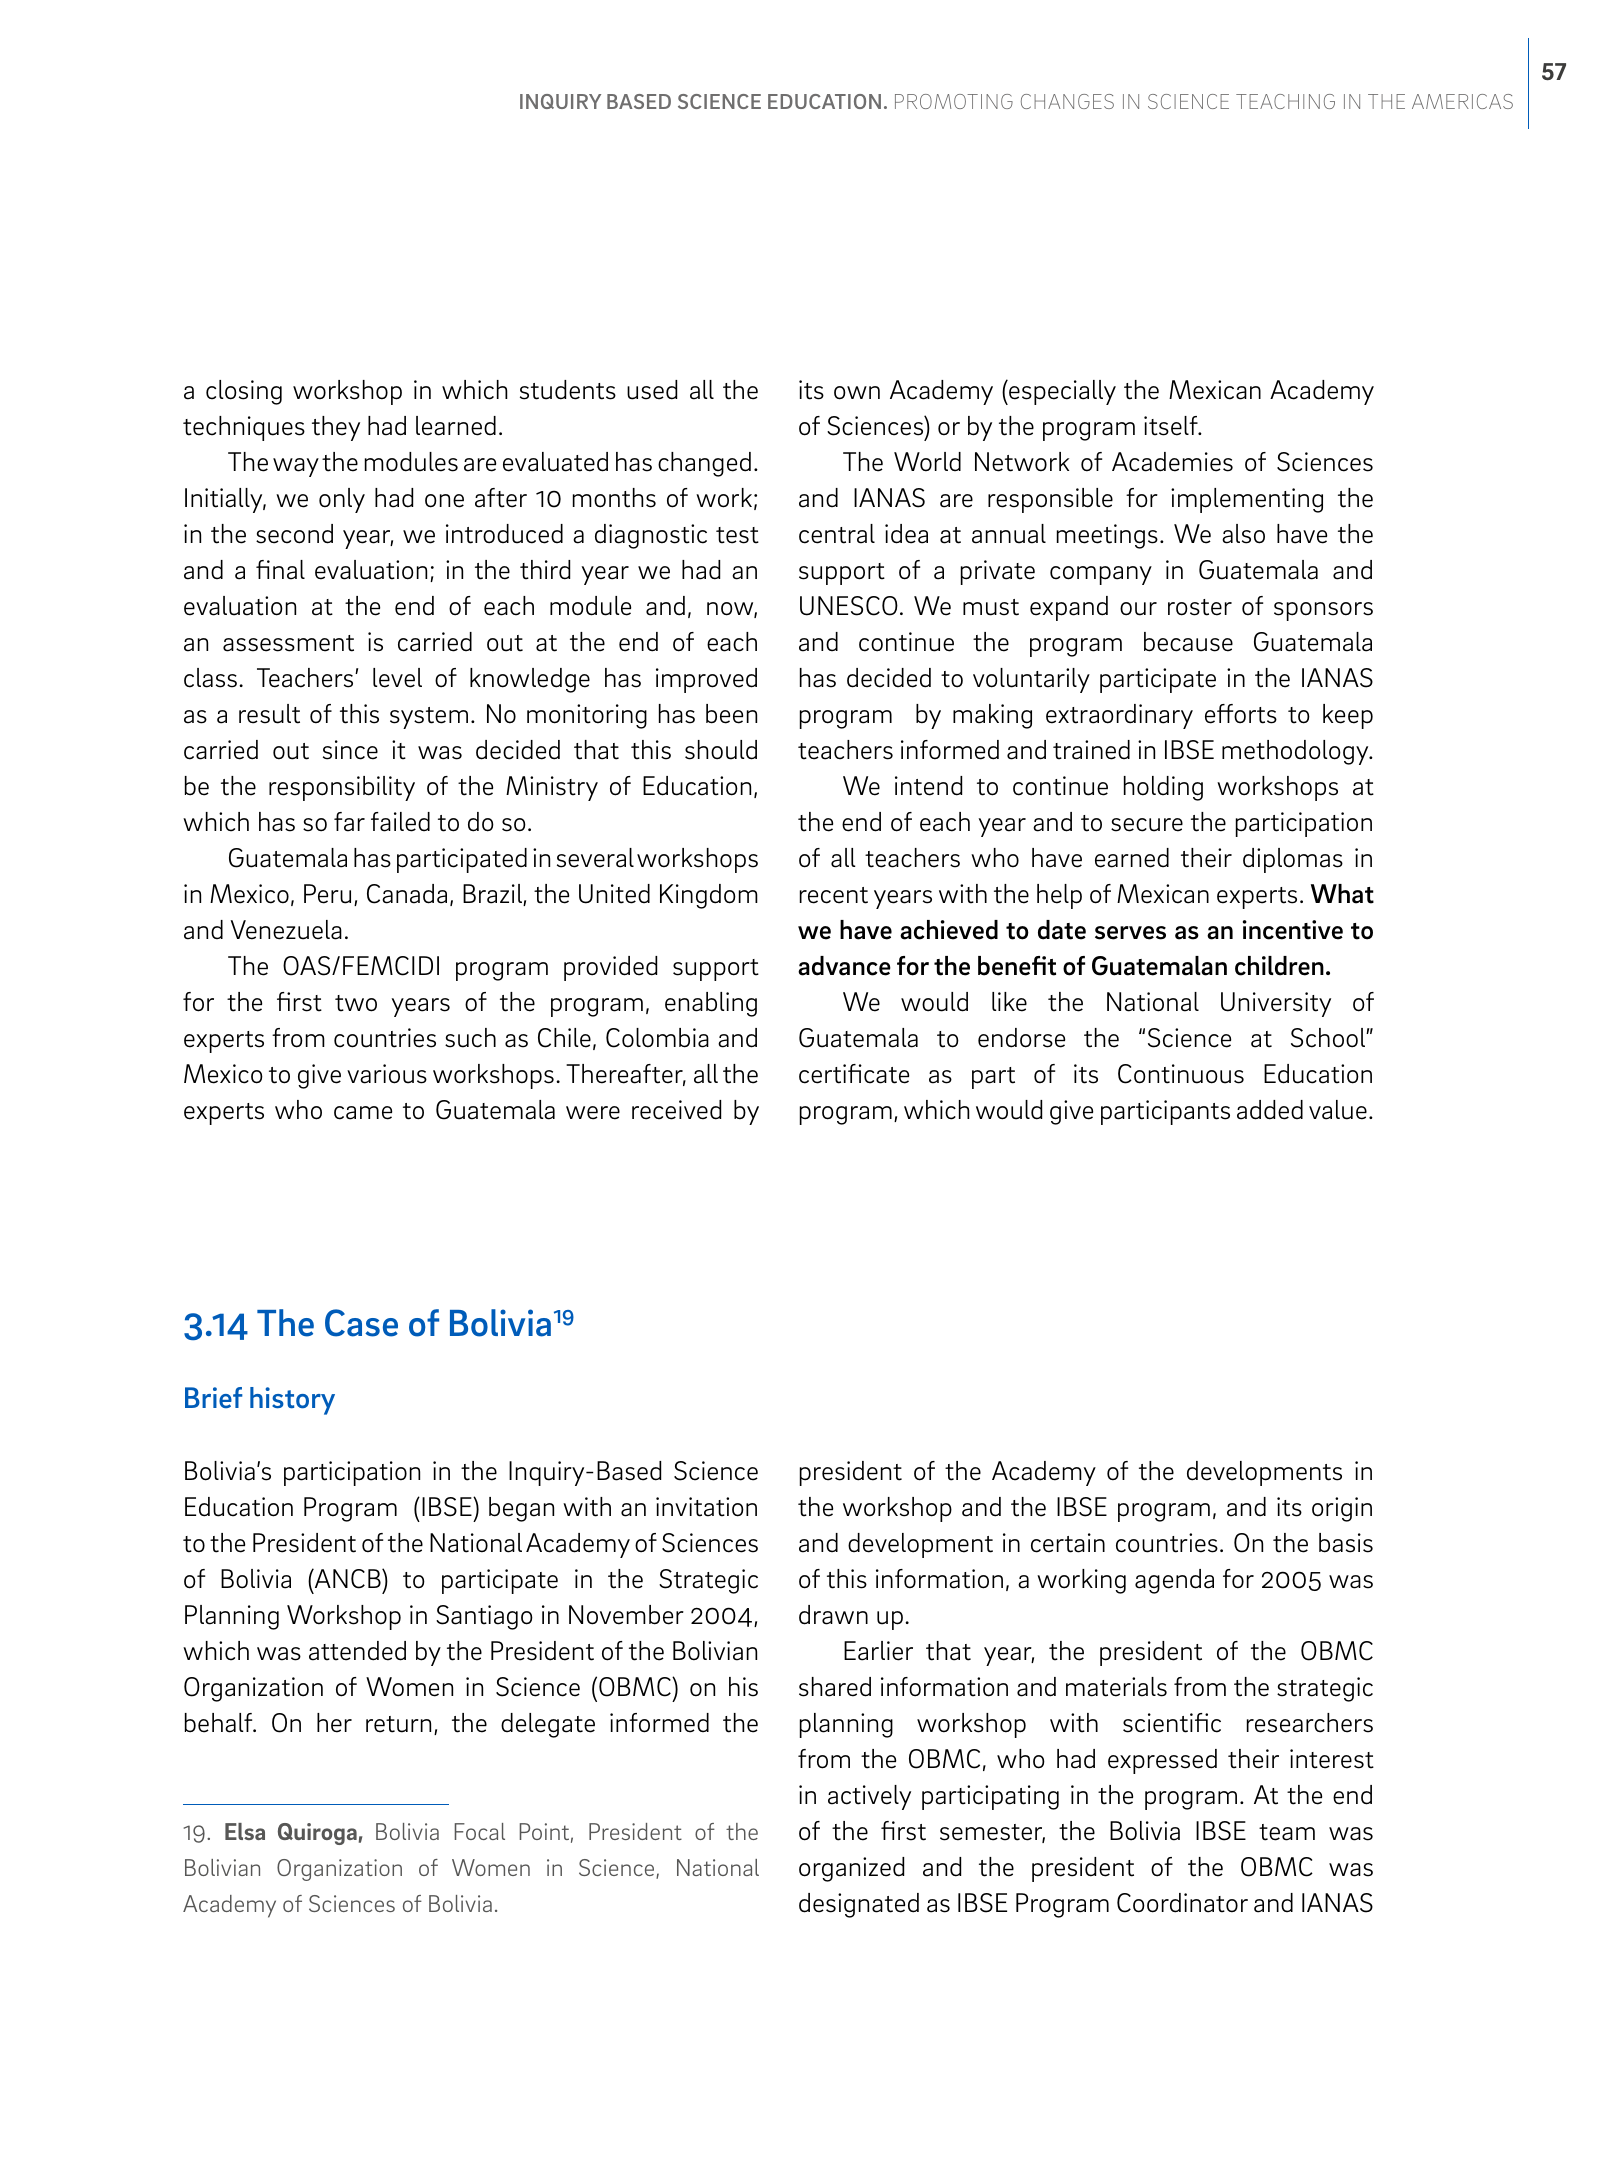  I want to click on advance, so click(844, 966).
